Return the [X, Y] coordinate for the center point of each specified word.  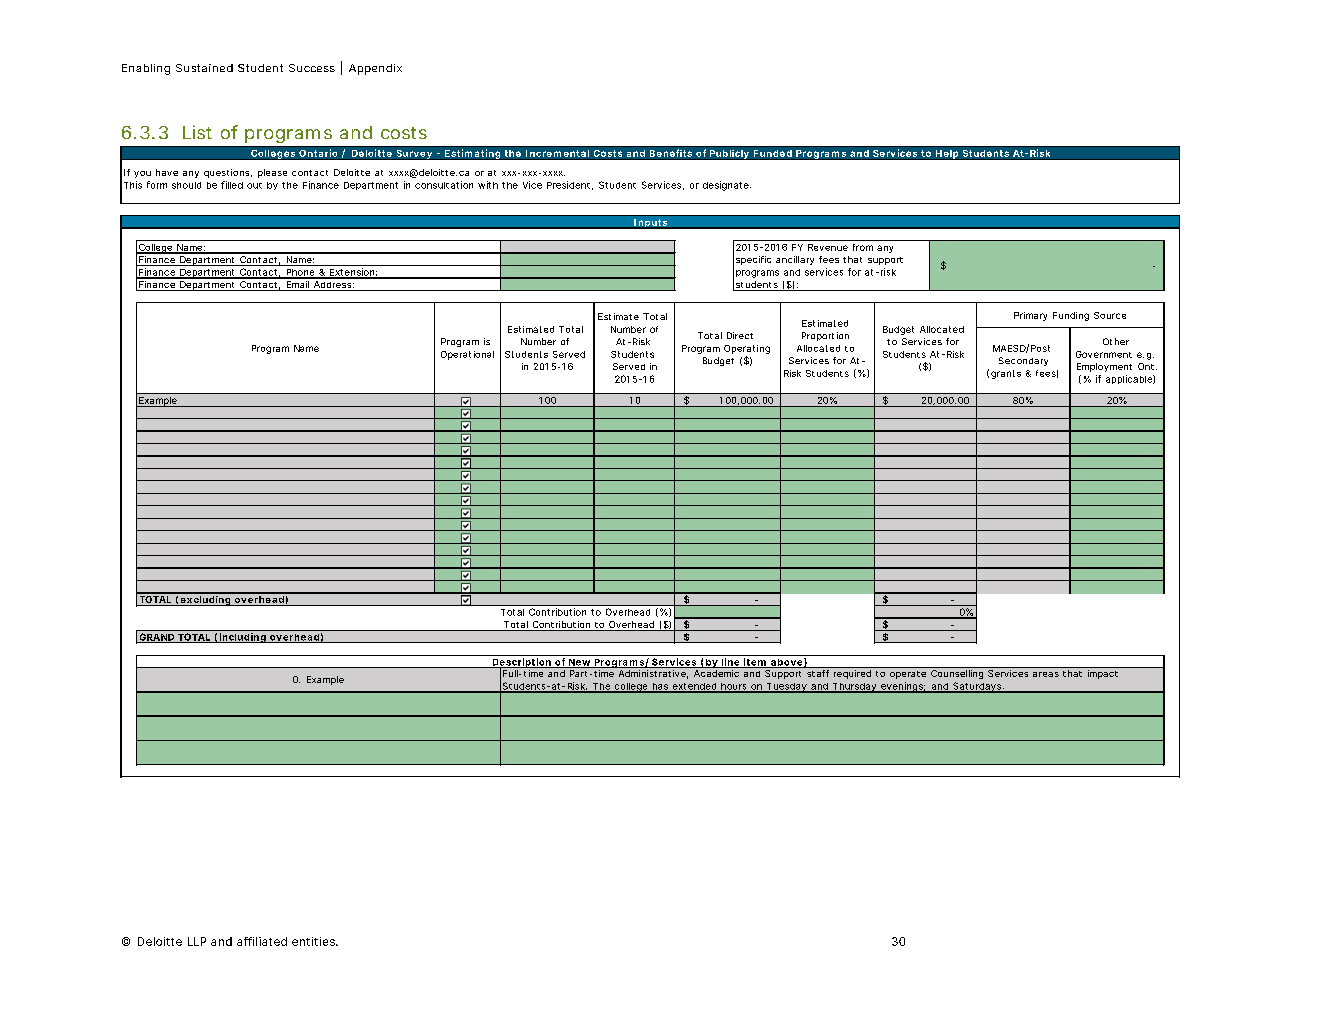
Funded [773, 153]
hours [734, 687]
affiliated [262, 941]
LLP [197, 941]
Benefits [671, 153]
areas [1046, 674]
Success [312, 68]
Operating [747, 349]
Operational [467, 355]
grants [1006, 374]
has [660, 687]
